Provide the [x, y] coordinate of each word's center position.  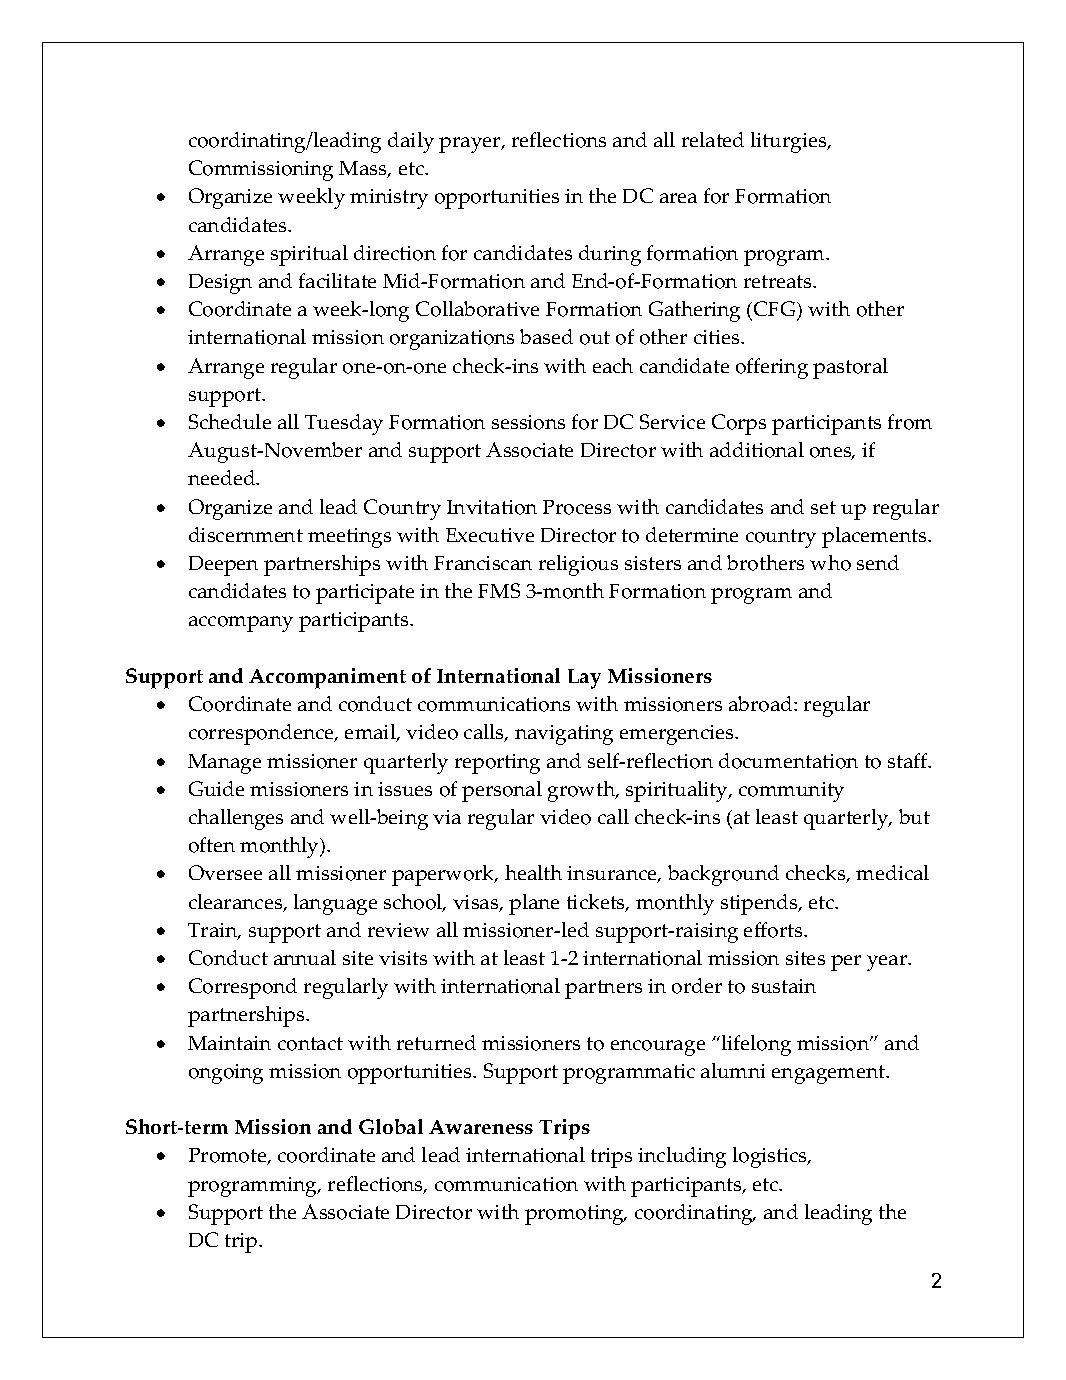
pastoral [850, 368]
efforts [774, 930]
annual [305, 957]
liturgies [790, 142]
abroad [762, 704]
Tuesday [344, 424]
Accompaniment [327, 678]
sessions [528, 422]
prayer [471, 145]
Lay [584, 679]
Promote [229, 1156]
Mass [364, 169]
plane [534, 904]
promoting [575, 1215]
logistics [771, 1157]
